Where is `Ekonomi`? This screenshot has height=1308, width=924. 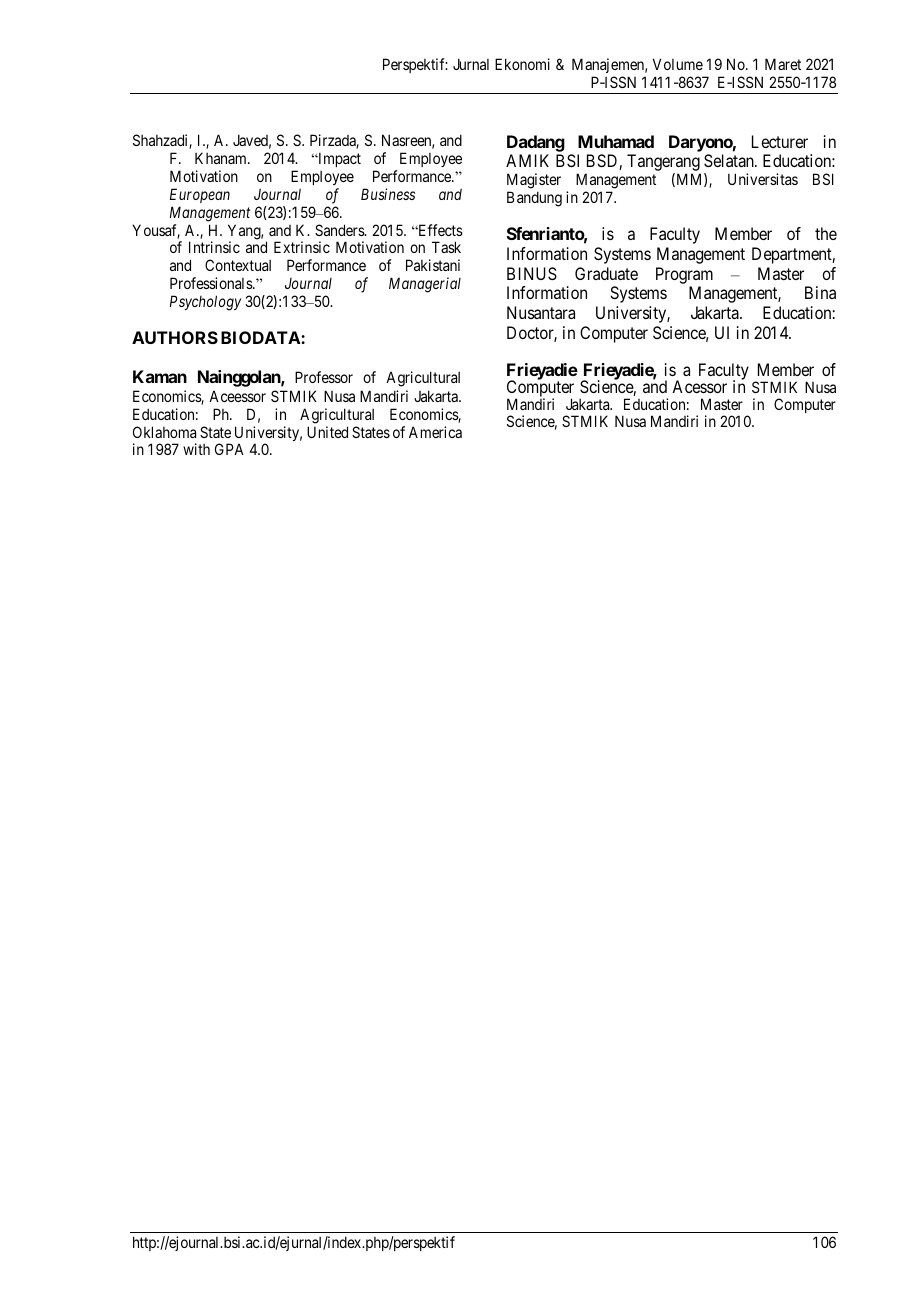 Ekonomi is located at coordinates (522, 64).
